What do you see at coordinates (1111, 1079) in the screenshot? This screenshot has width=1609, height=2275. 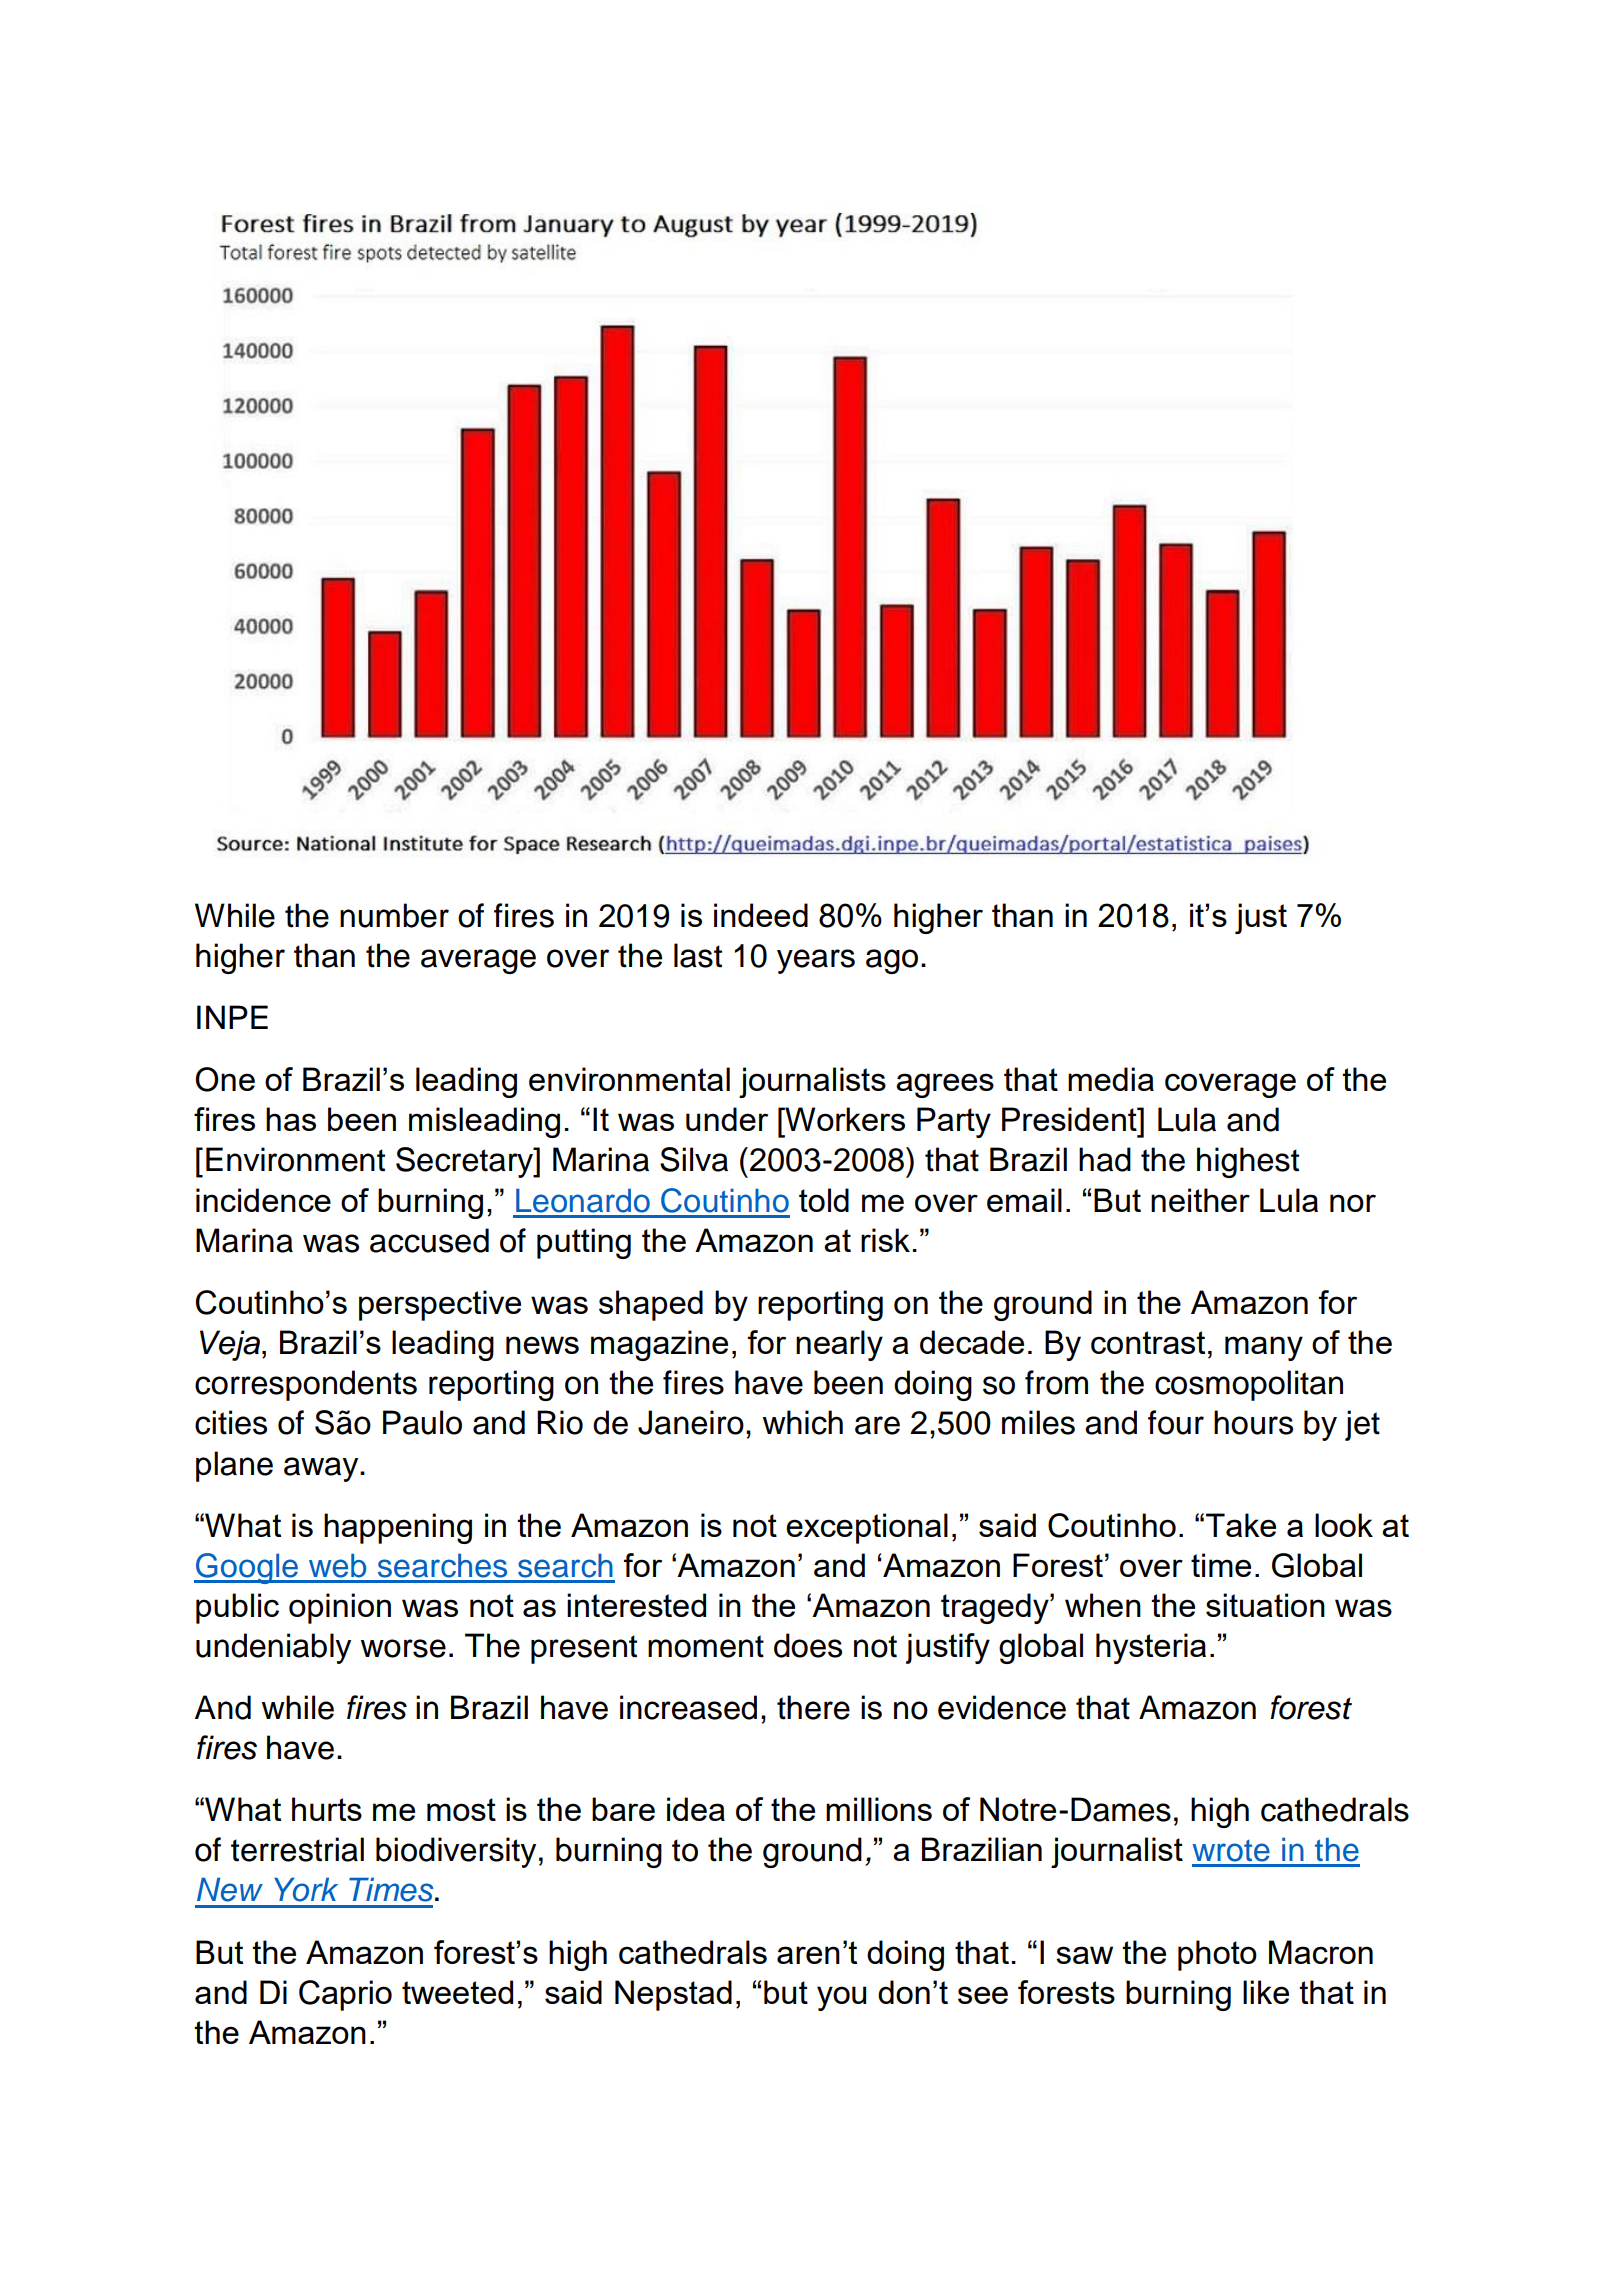 I see `media` at bounding box center [1111, 1079].
